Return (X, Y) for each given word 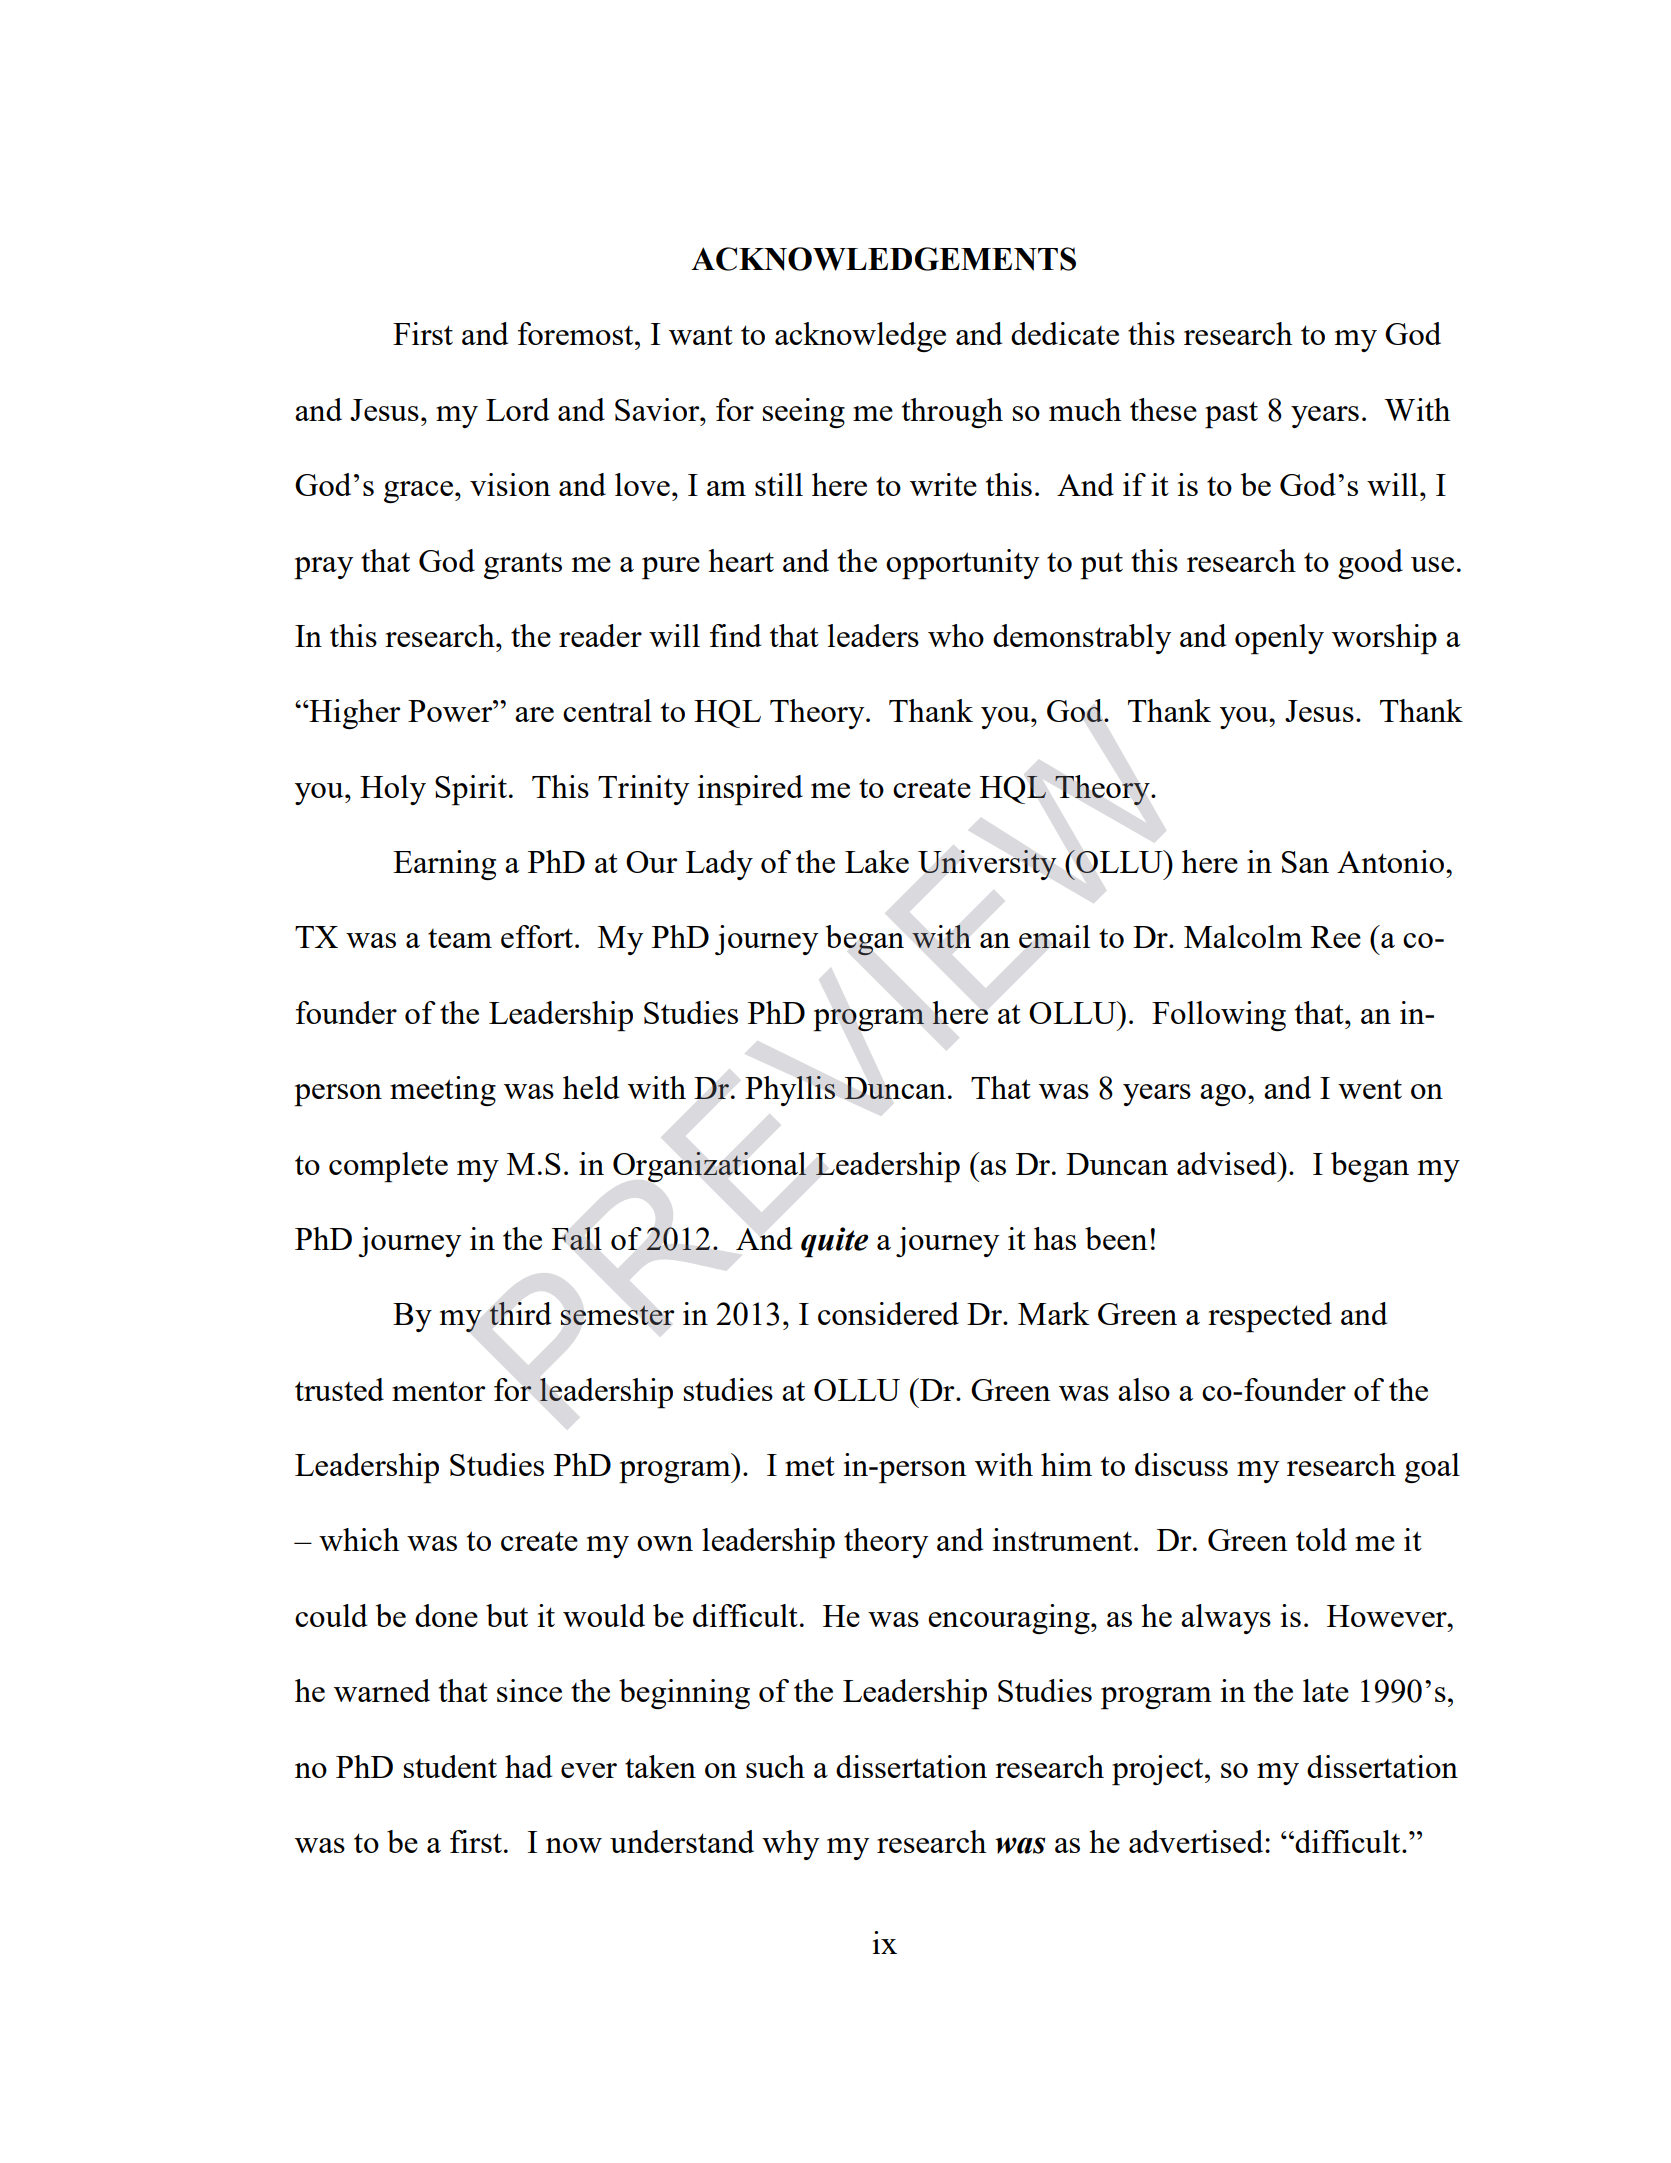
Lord (517, 409)
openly (1279, 639)
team (460, 938)
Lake (877, 861)
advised (1228, 1163)
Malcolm (1243, 936)
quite (834, 1242)
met (810, 1466)
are (534, 714)
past (1231, 415)
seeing (804, 413)
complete (388, 1167)
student (450, 1766)
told (1321, 1539)
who (956, 635)
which (359, 1539)
